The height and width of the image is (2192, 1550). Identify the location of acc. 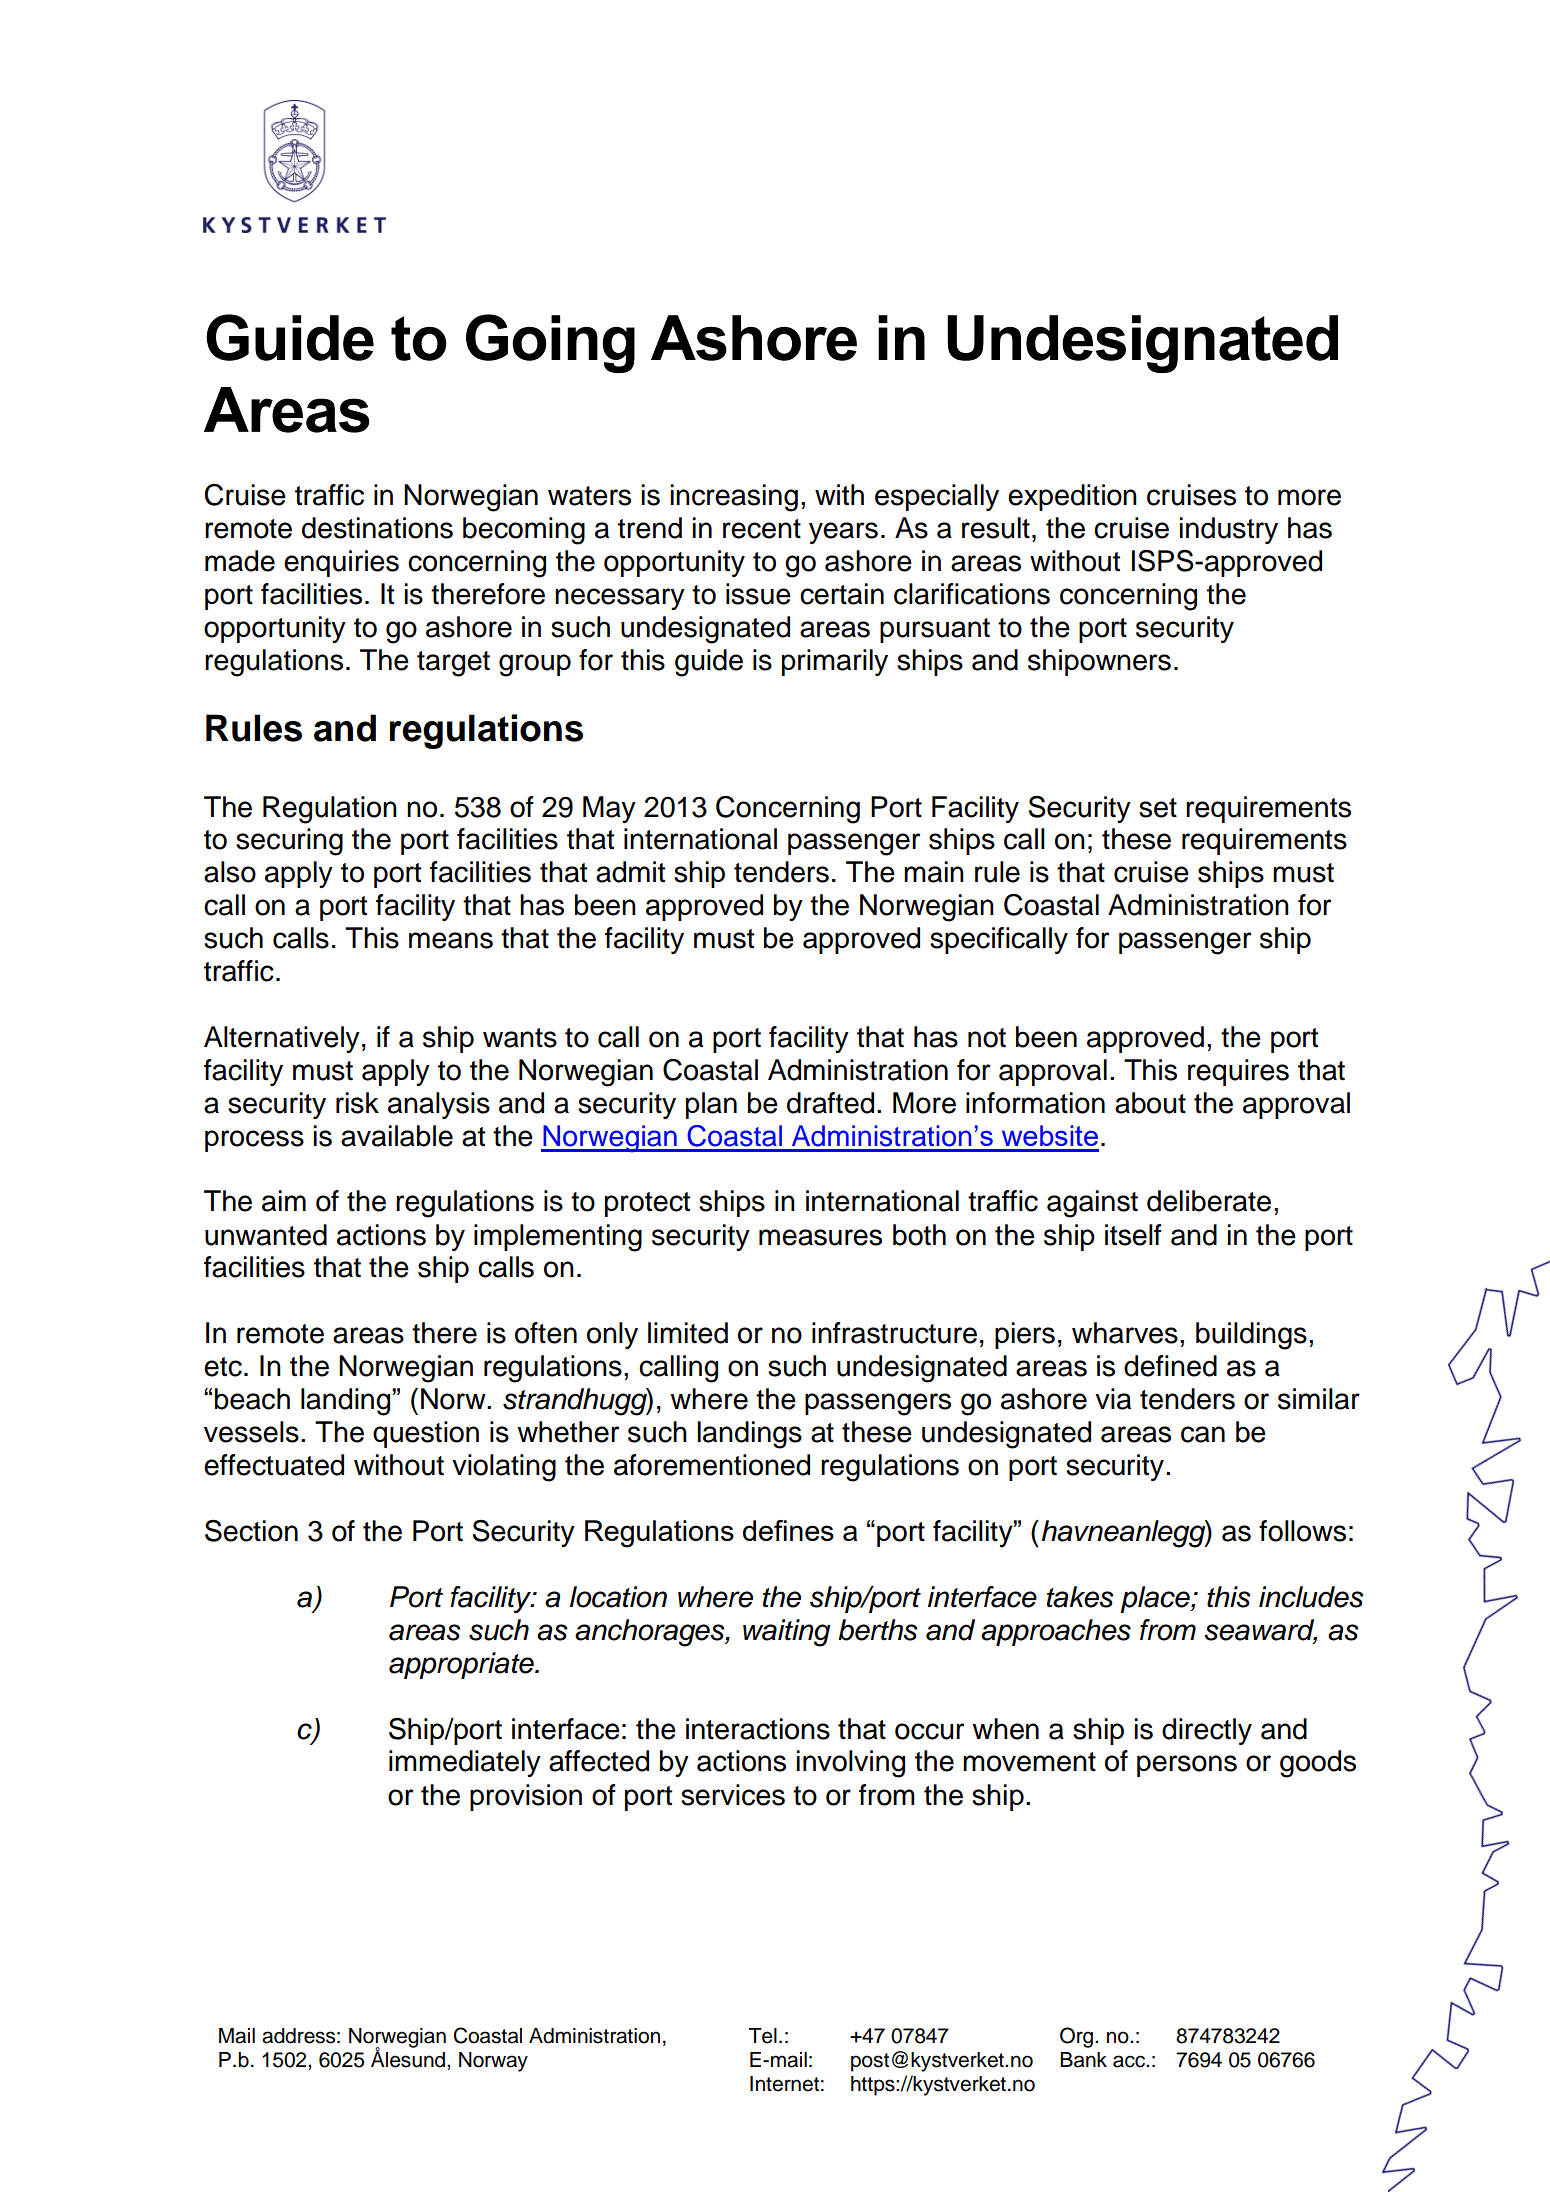
(1130, 2061).
